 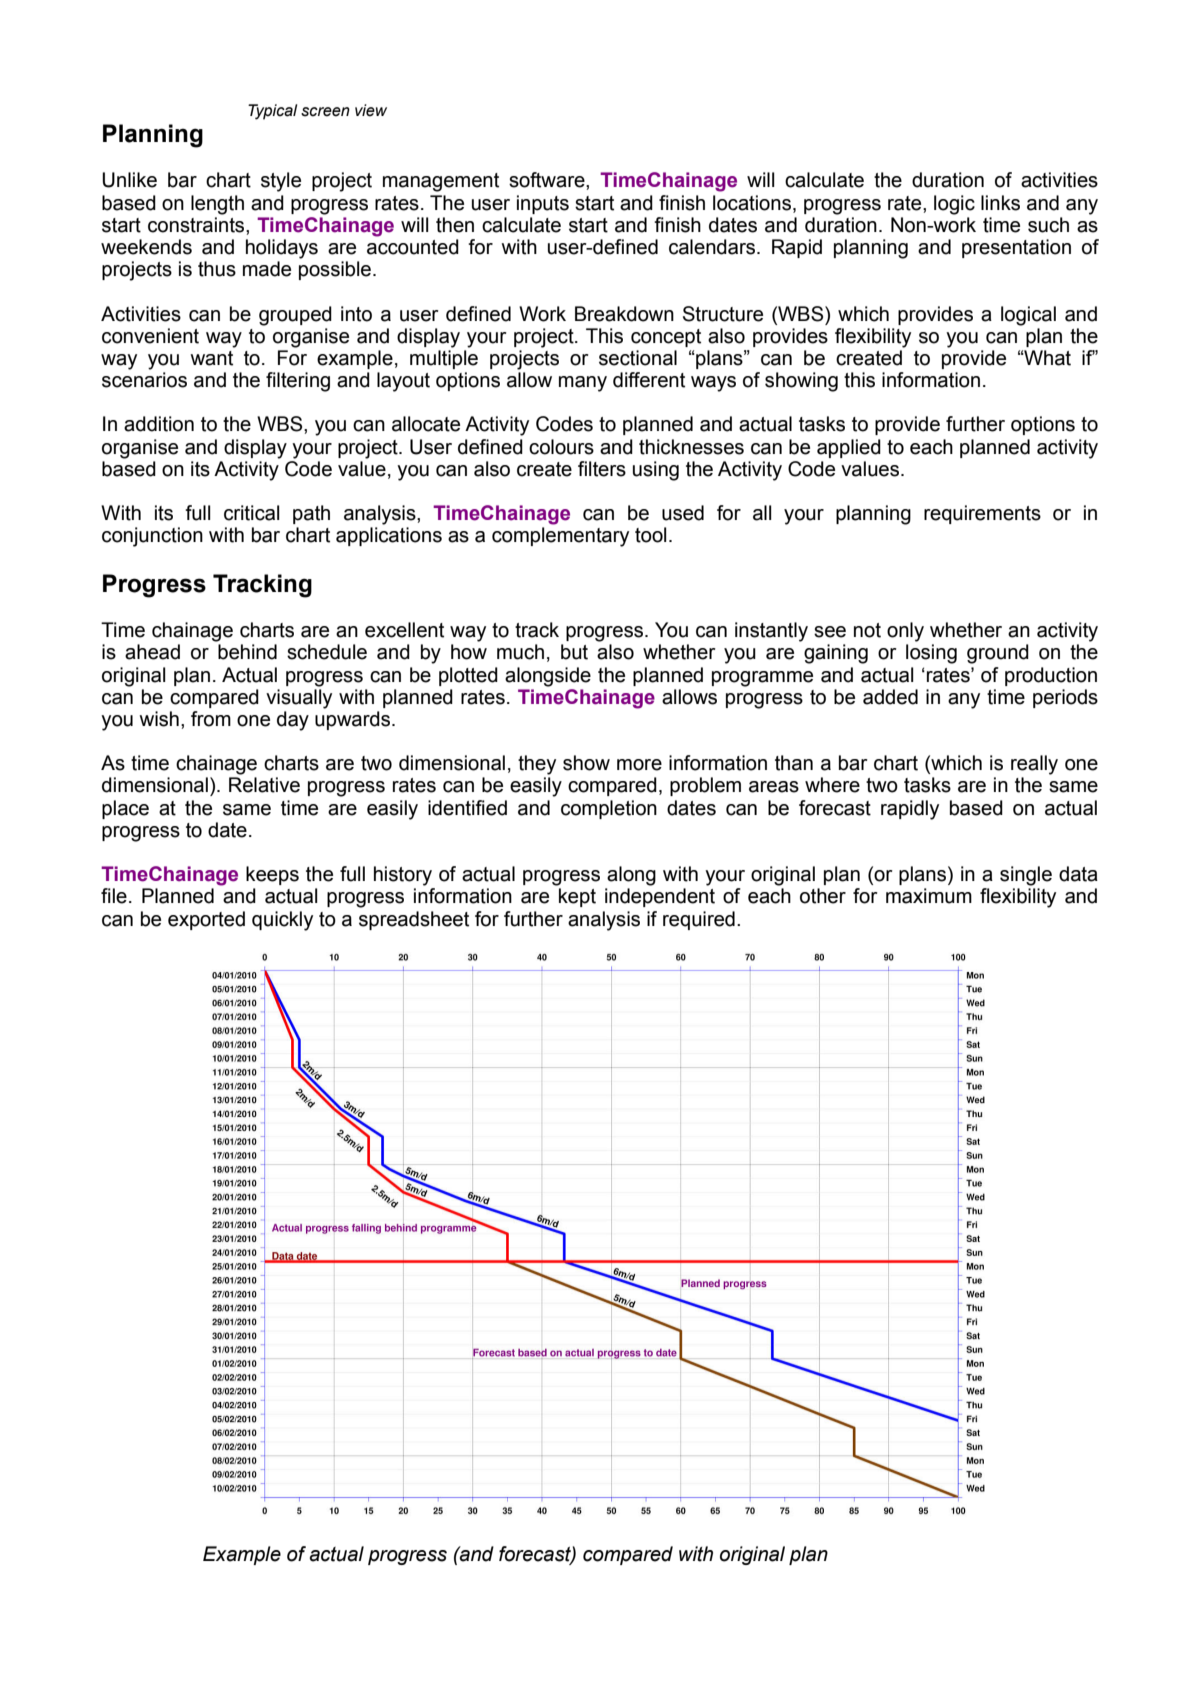 I want to click on exported, so click(x=206, y=920).
